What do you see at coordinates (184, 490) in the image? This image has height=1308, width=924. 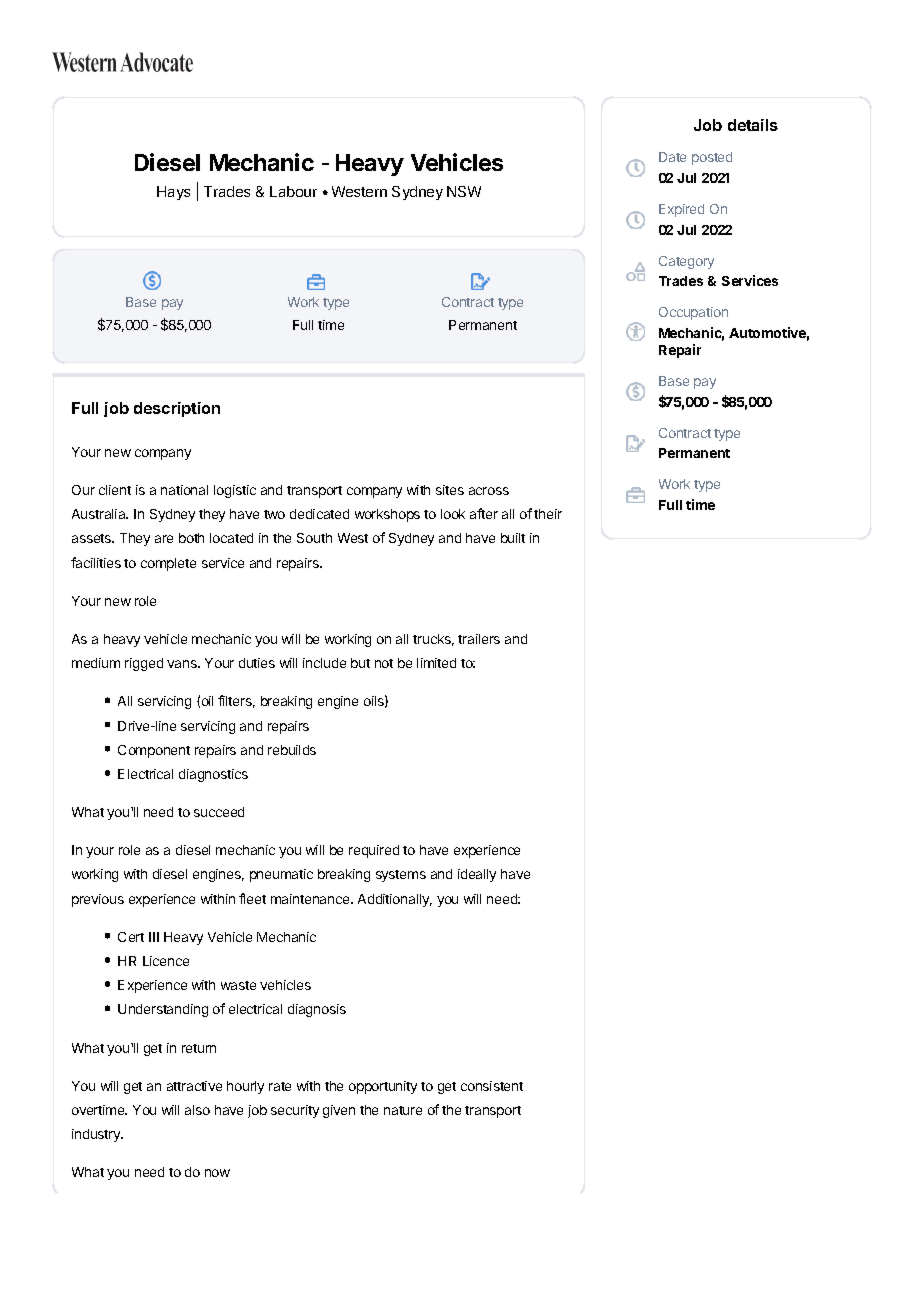 I see `national` at bounding box center [184, 490].
